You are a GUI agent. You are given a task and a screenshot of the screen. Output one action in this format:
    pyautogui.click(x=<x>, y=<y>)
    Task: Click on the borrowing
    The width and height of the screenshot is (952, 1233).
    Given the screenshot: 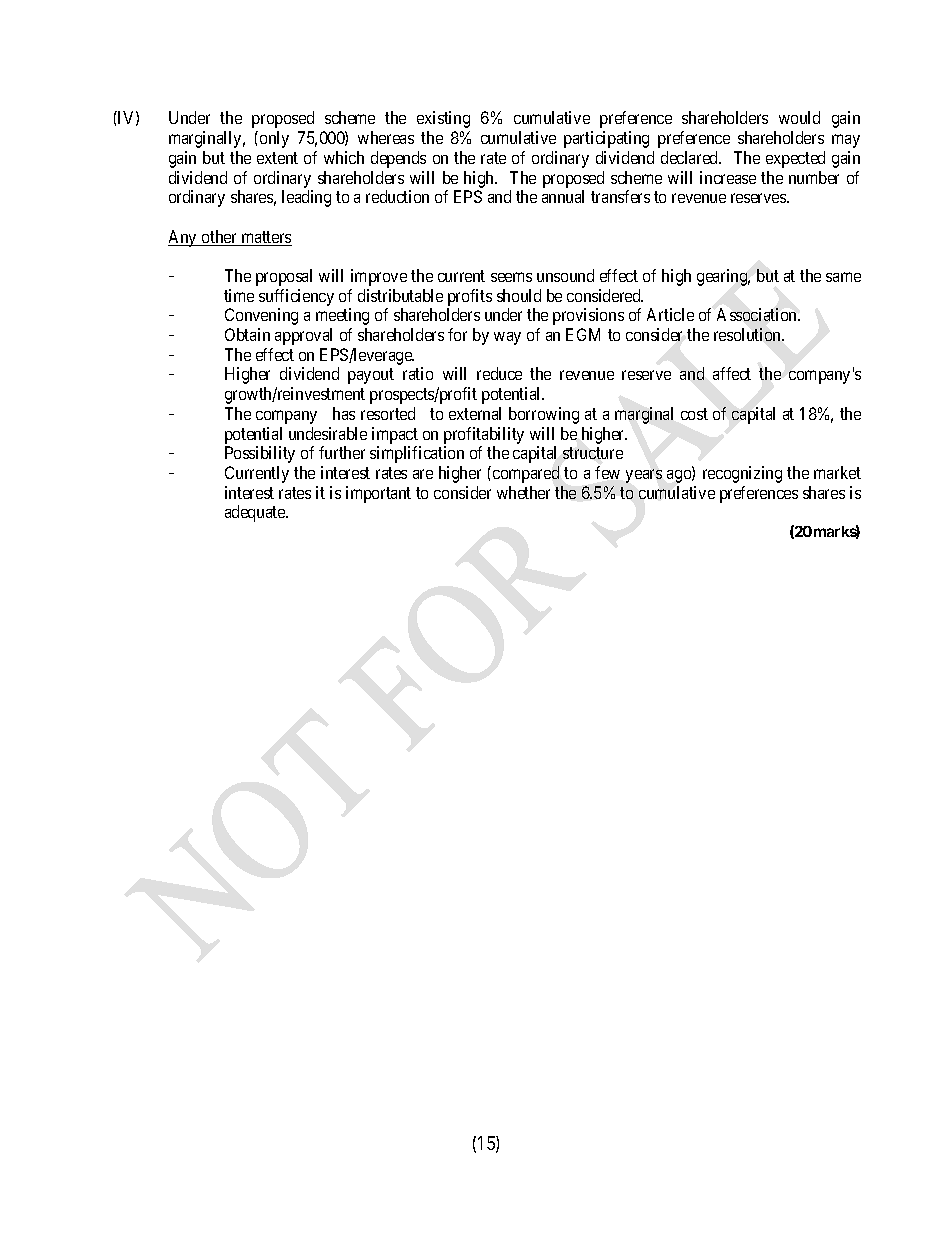 What is the action you would take?
    pyautogui.click(x=544, y=415)
